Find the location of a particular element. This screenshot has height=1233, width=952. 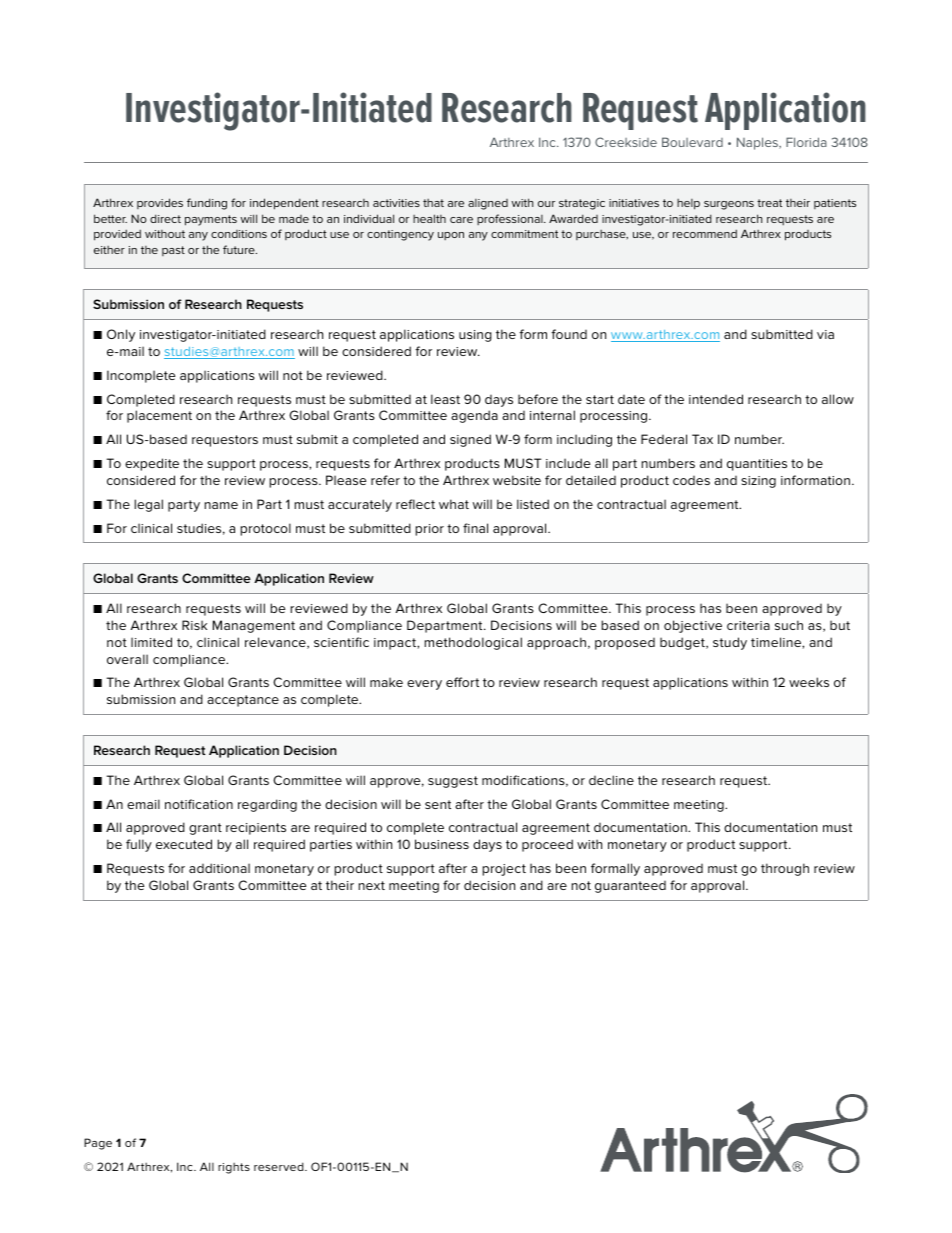

study is located at coordinates (730, 643).
